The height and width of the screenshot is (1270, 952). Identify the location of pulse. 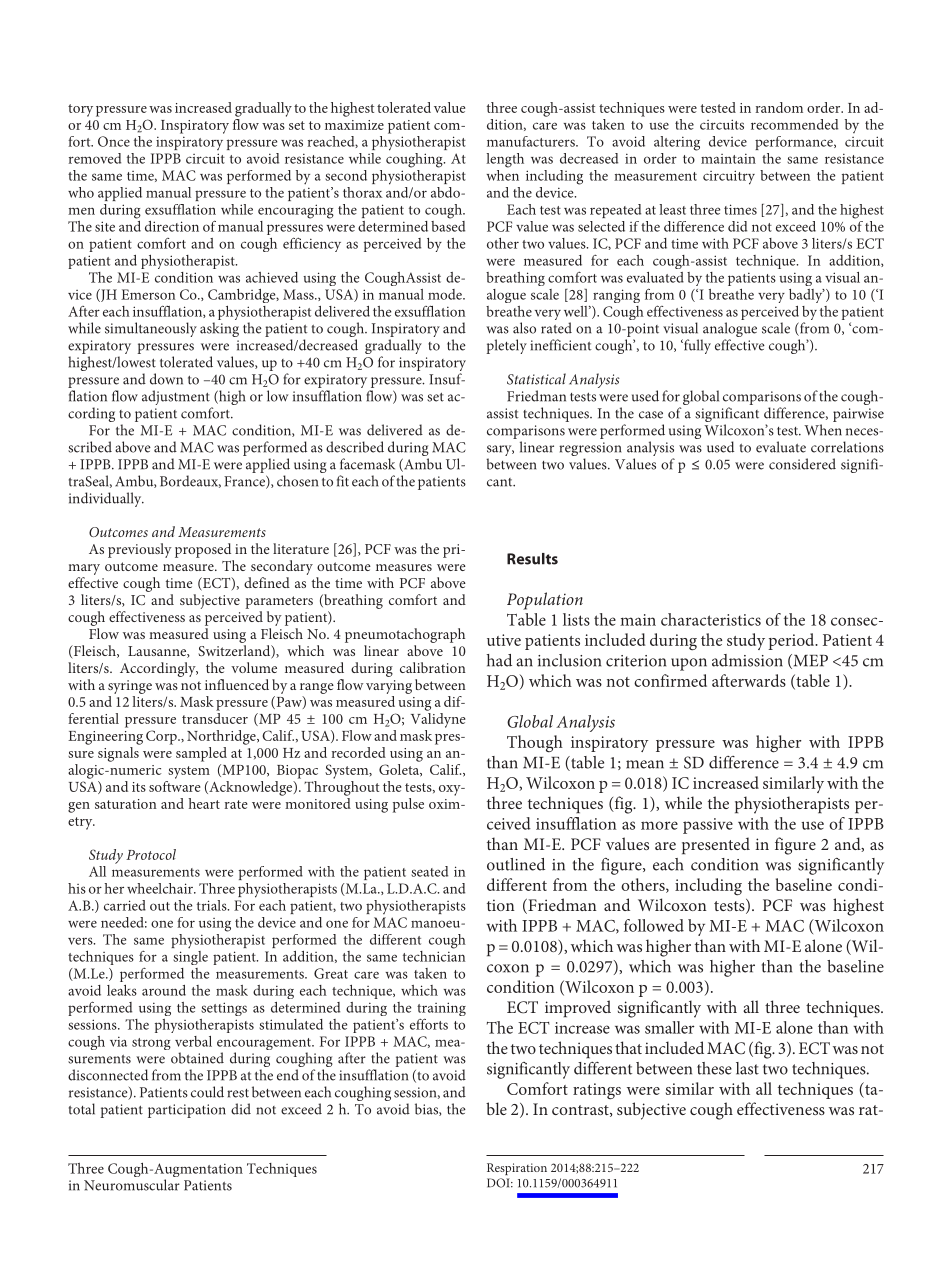
(408, 805).
